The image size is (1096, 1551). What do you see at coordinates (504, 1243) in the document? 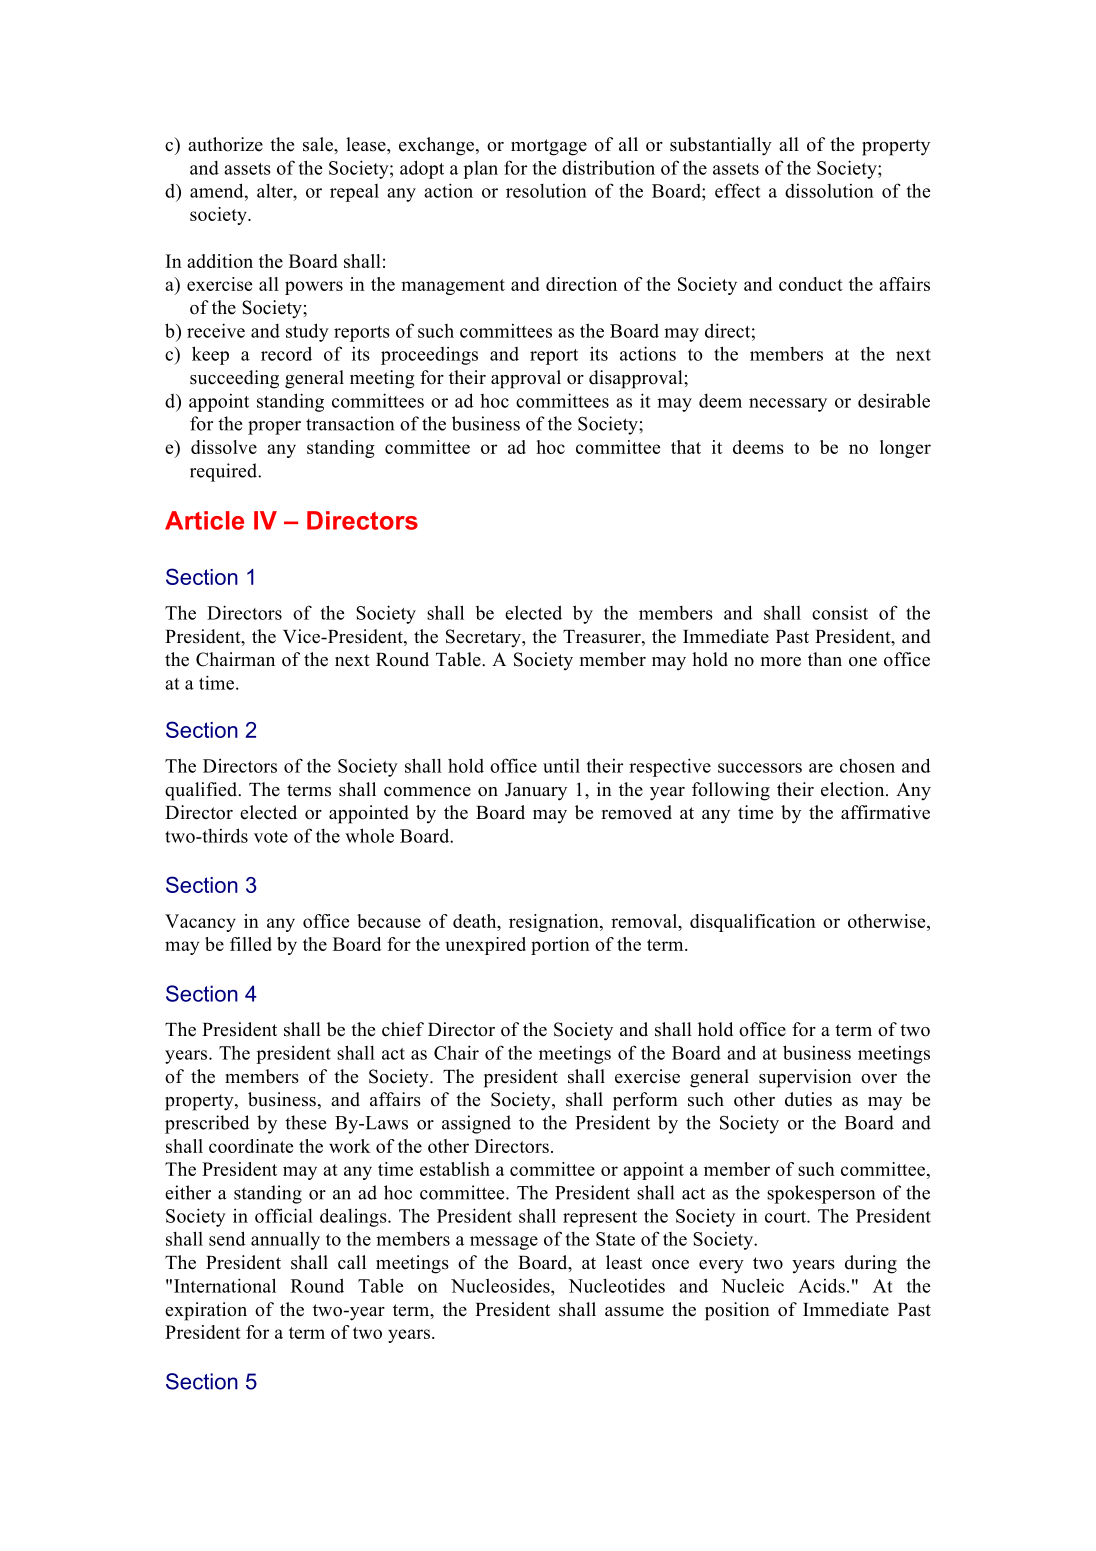
I see `message` at bounding box center [504, 1243].
